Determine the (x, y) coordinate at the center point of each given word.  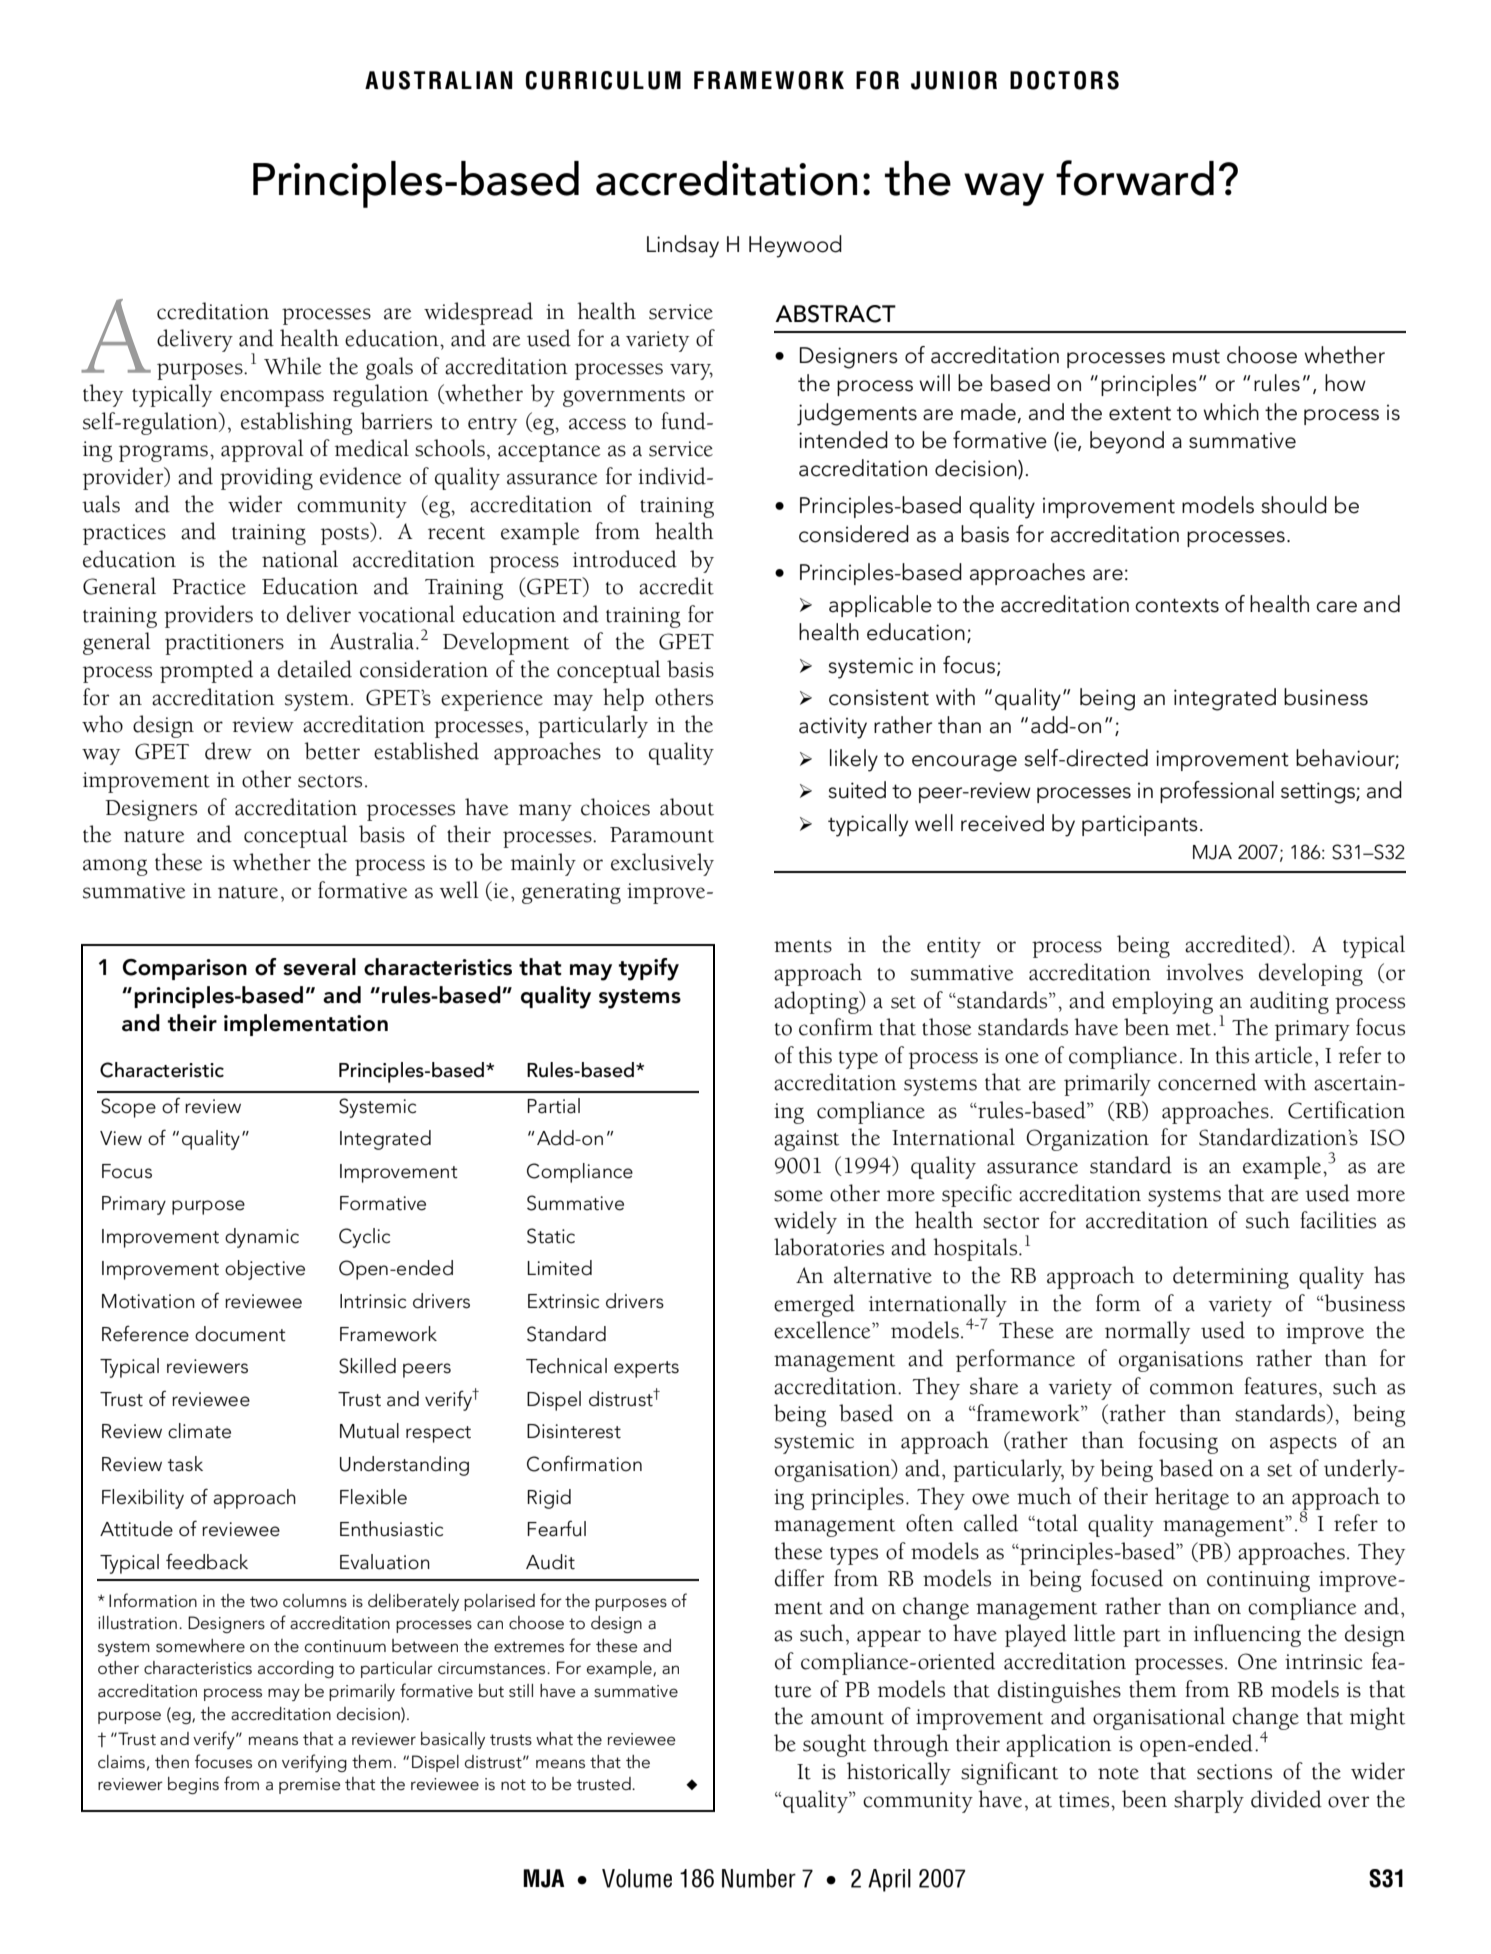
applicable (880, 606)
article (1283, 1055)
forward (1135, 178)
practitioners (224, 644)
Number (759, 1878)
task (185, 1464)
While (292, 366)
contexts (1177, 605)
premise (310, 1786)
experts (646, 1369)
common (1192, 1389)
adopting (817, 1002)
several (319, 967)
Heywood (795, 246)
